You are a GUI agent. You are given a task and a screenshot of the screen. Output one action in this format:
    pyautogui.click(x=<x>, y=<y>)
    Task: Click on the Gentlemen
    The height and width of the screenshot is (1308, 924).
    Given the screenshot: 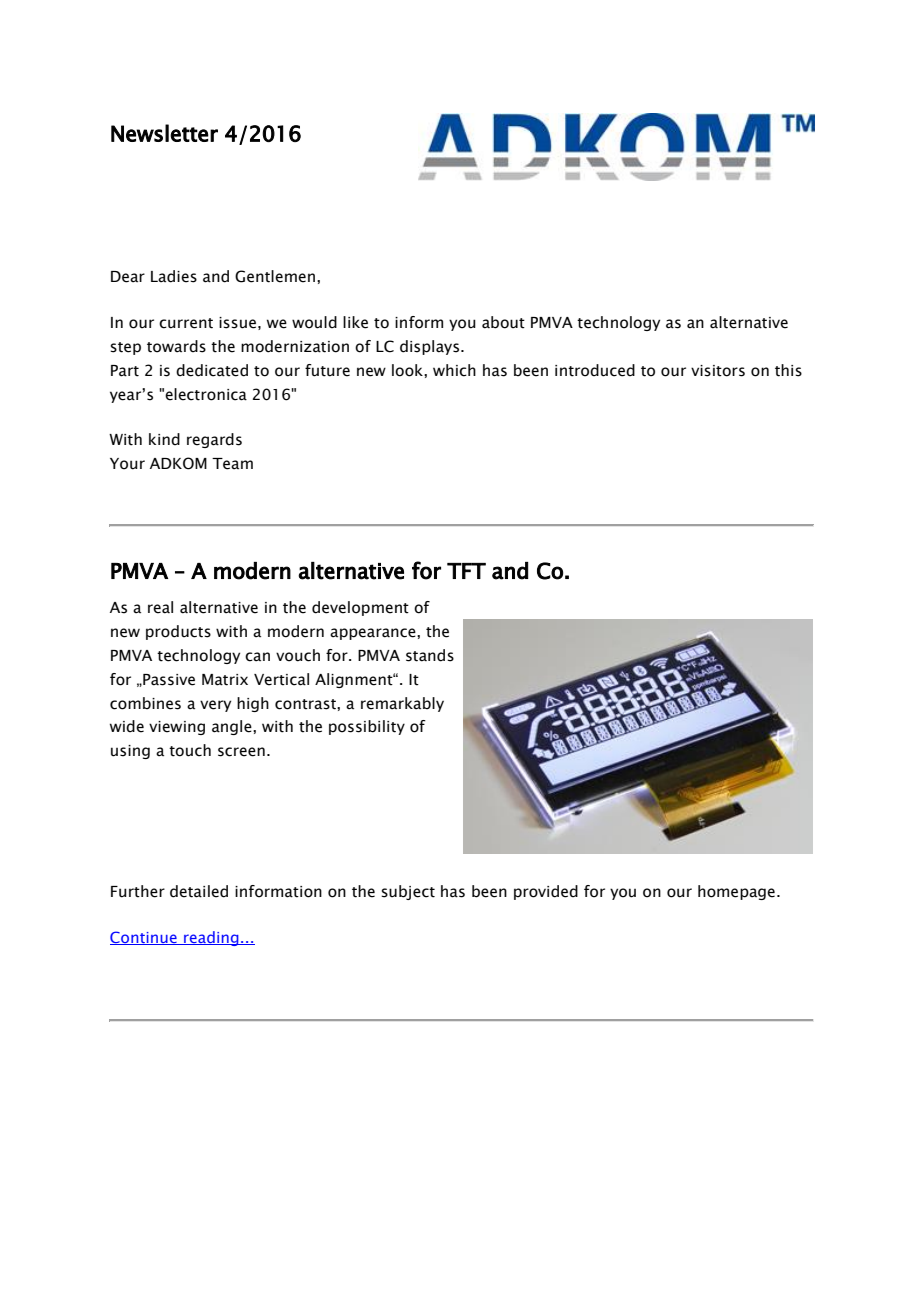 What is the action you would take?
    pyautogui.click(x=276, y=276)
